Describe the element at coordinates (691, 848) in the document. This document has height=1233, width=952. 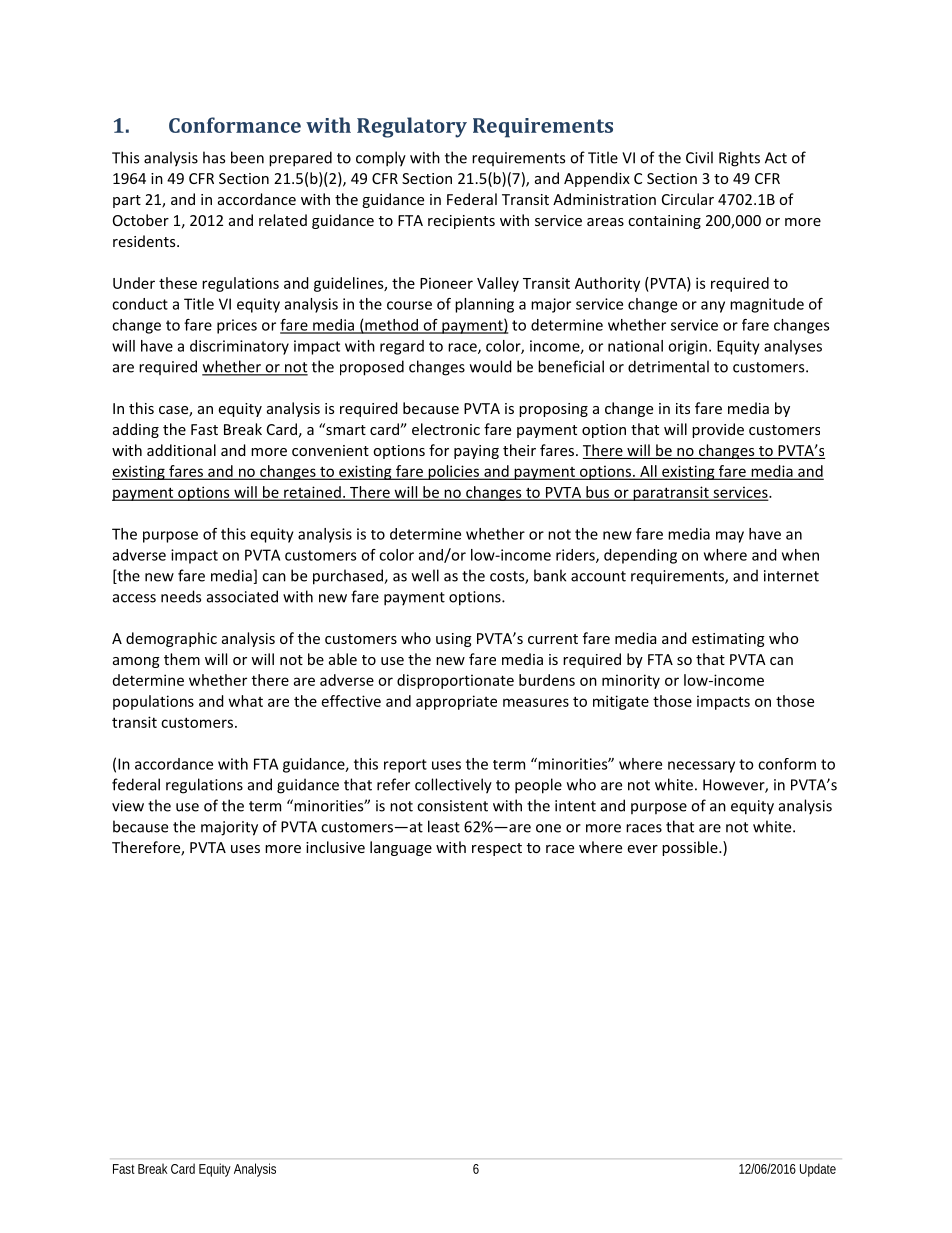
I see `possible` at that location.
